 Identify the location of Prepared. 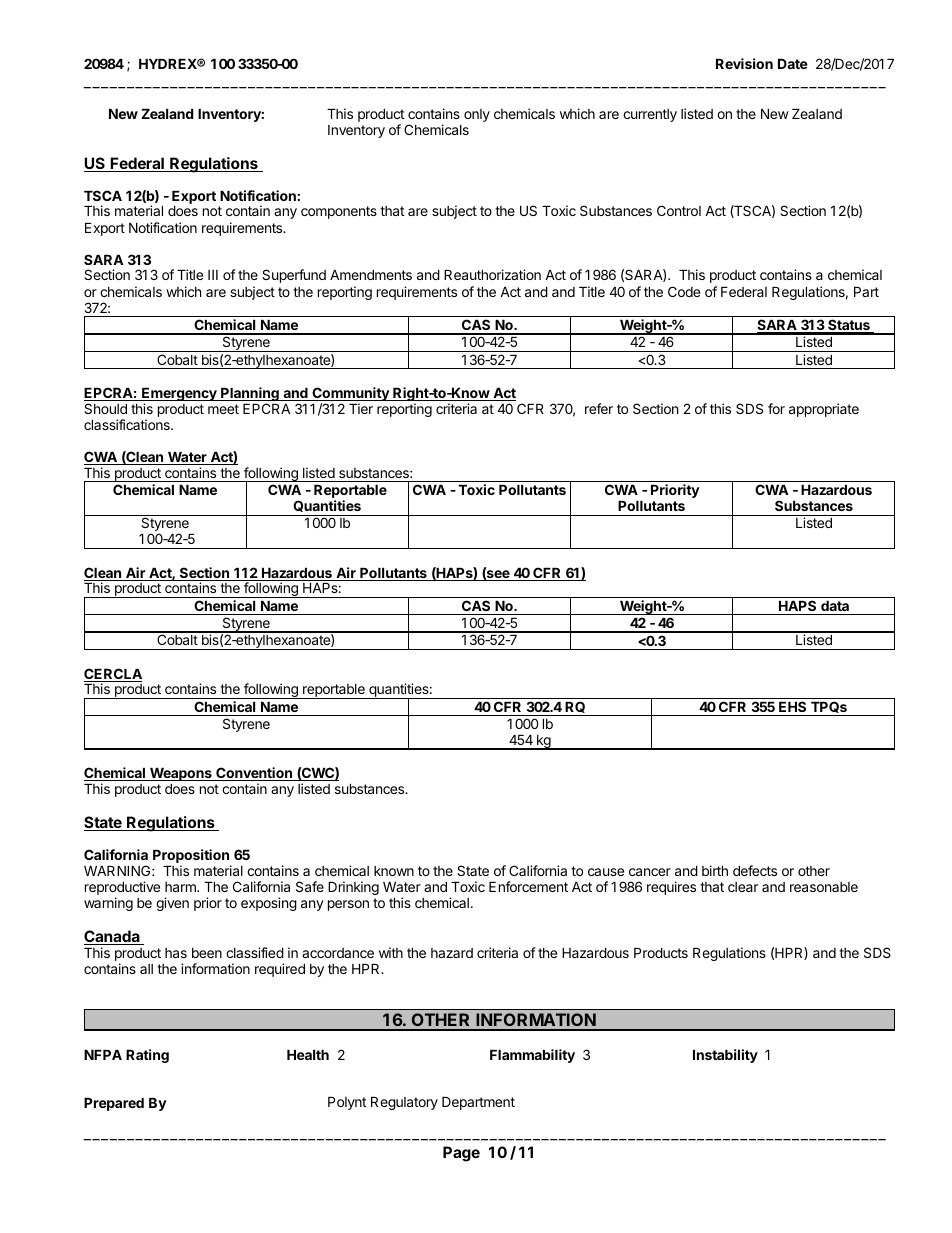
(114, 1104).
